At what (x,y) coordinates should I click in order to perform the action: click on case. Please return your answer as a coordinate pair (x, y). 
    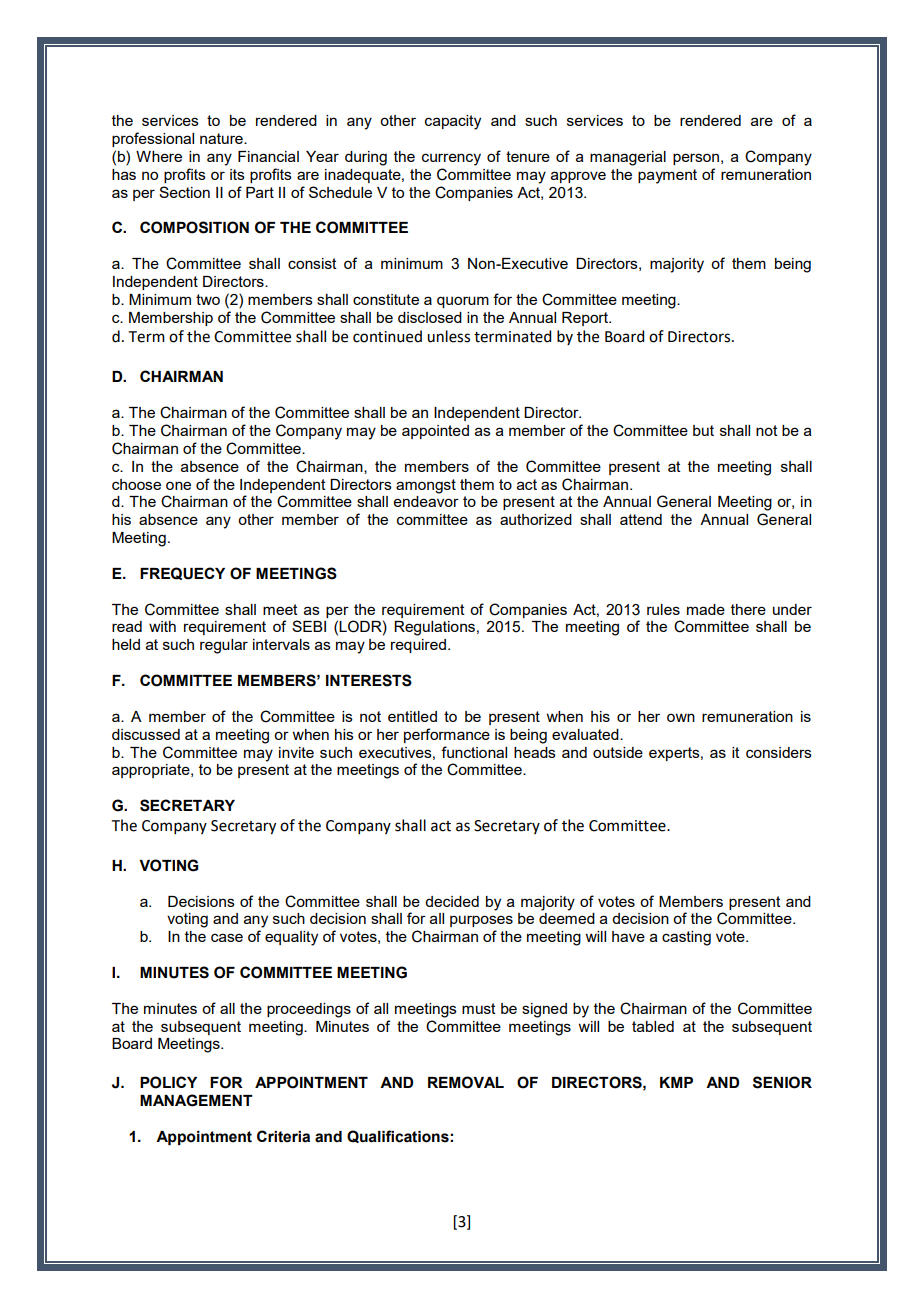
    Looking at the image, I should click on (227, 937).
